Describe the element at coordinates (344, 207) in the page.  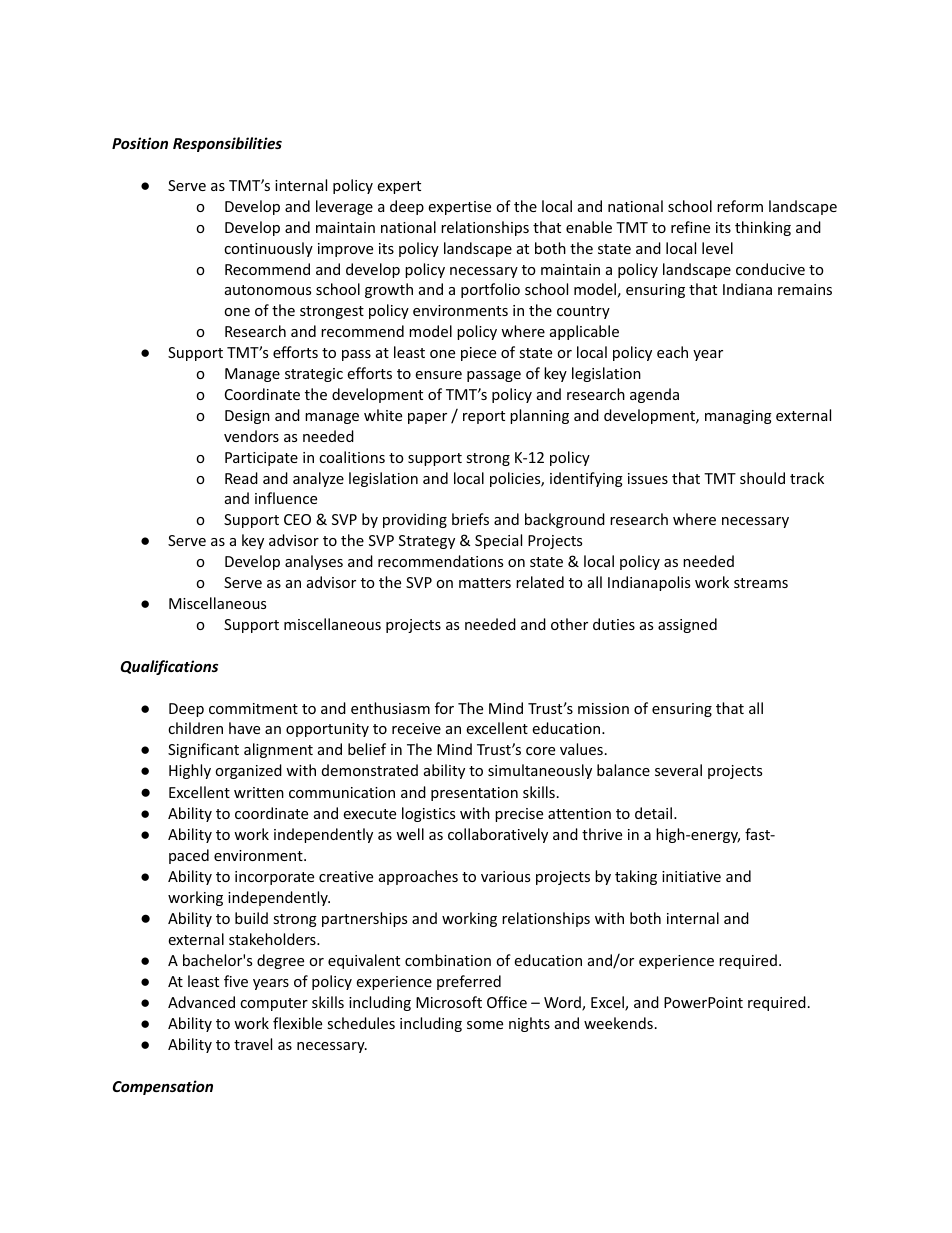
I see `leverage` at that location.
